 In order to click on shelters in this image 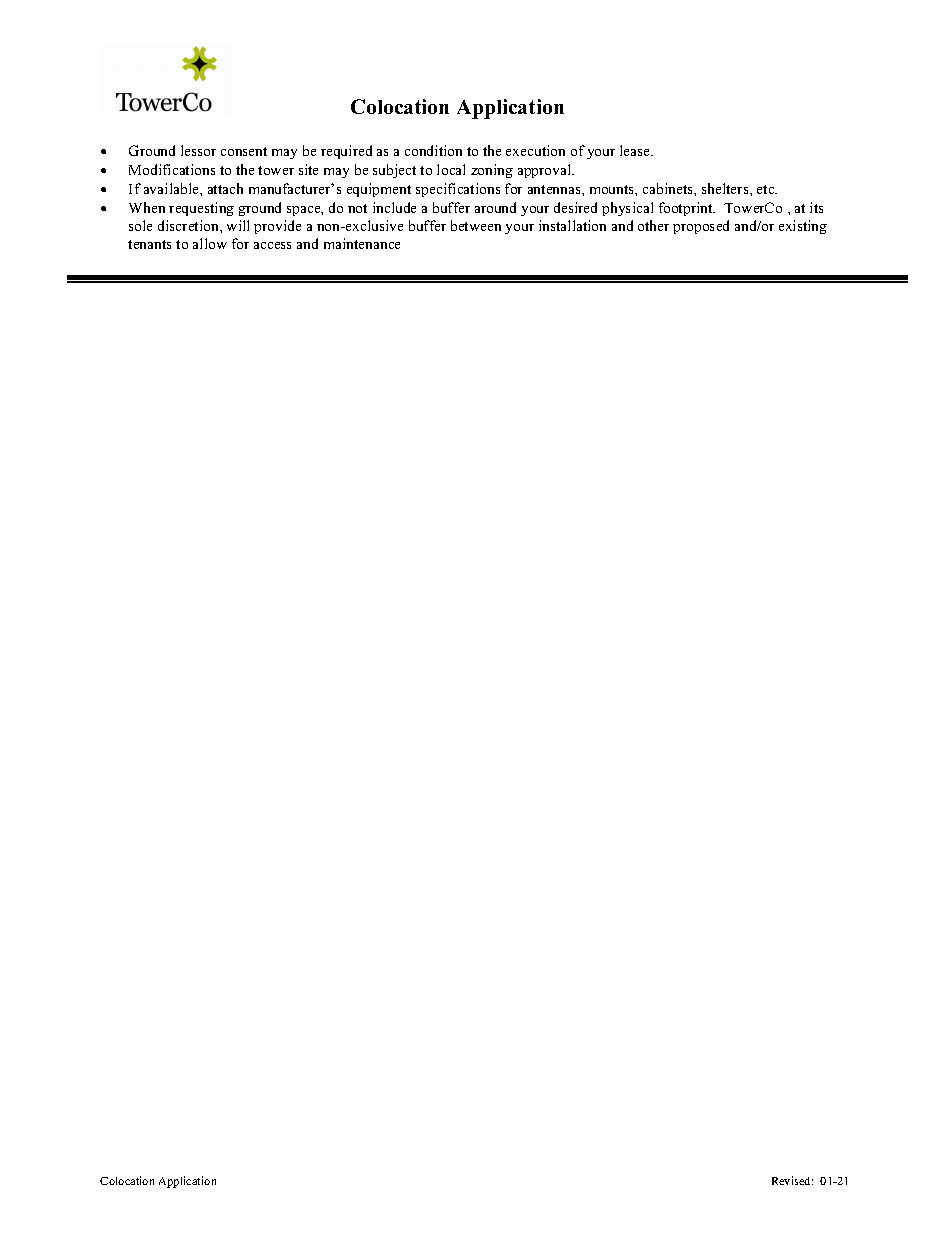, I will do `click(726, 188)`.
